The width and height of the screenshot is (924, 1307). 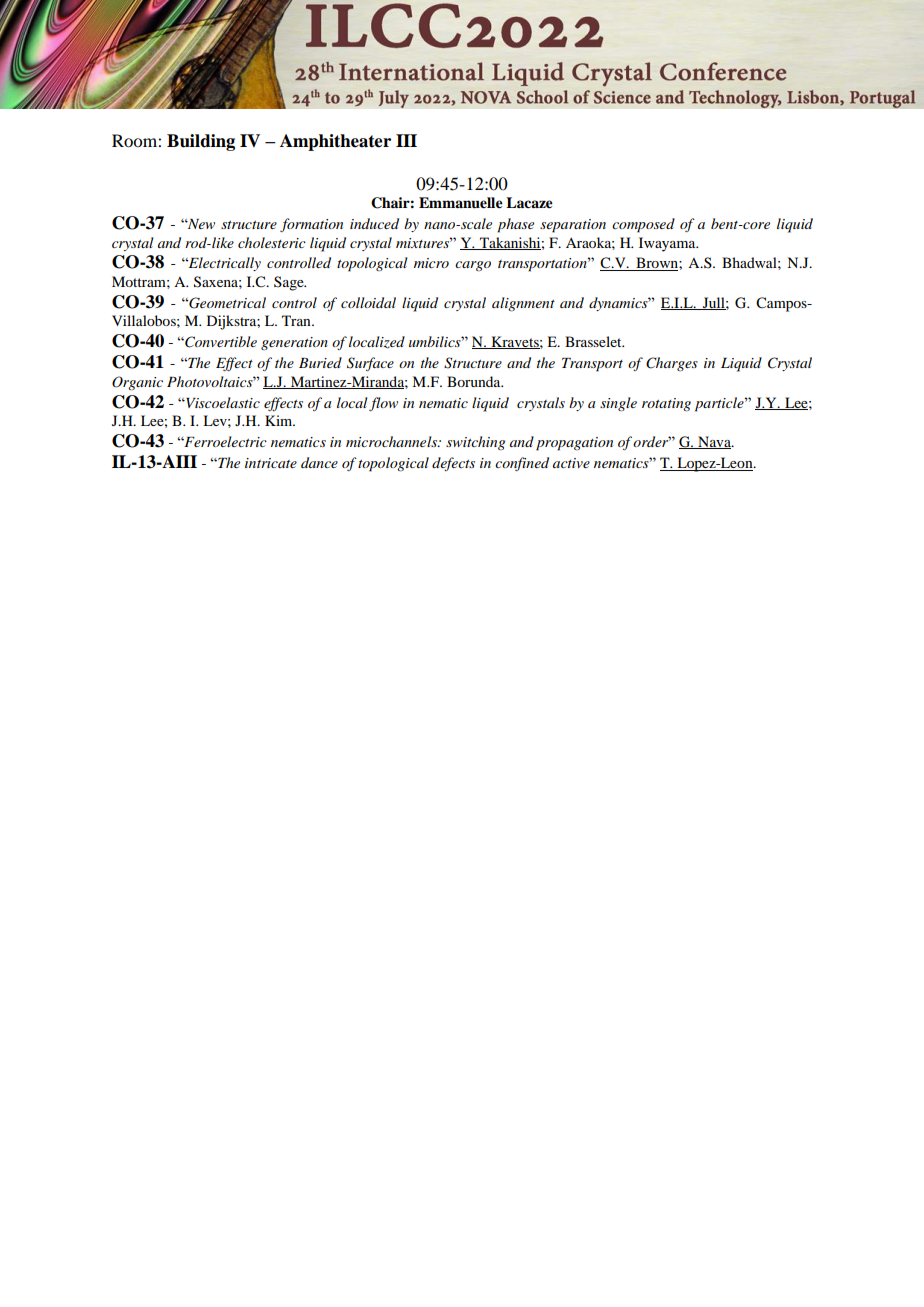 What do you see at coordinates (453, 464) in the screenshot?
I see `defects` at bounding box center [453, 464].
